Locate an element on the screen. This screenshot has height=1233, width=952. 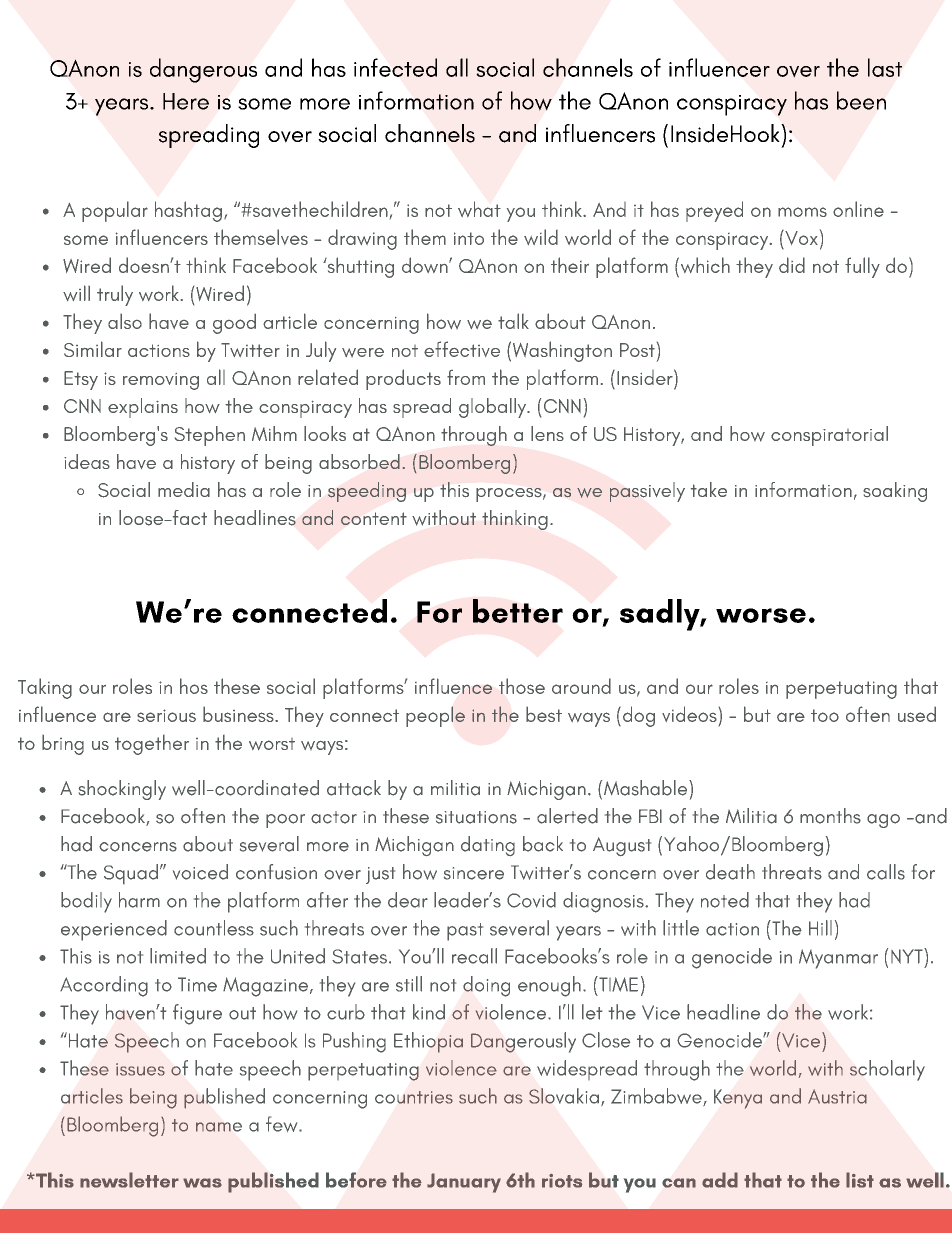
January is located at coordinates (464, 1183).
